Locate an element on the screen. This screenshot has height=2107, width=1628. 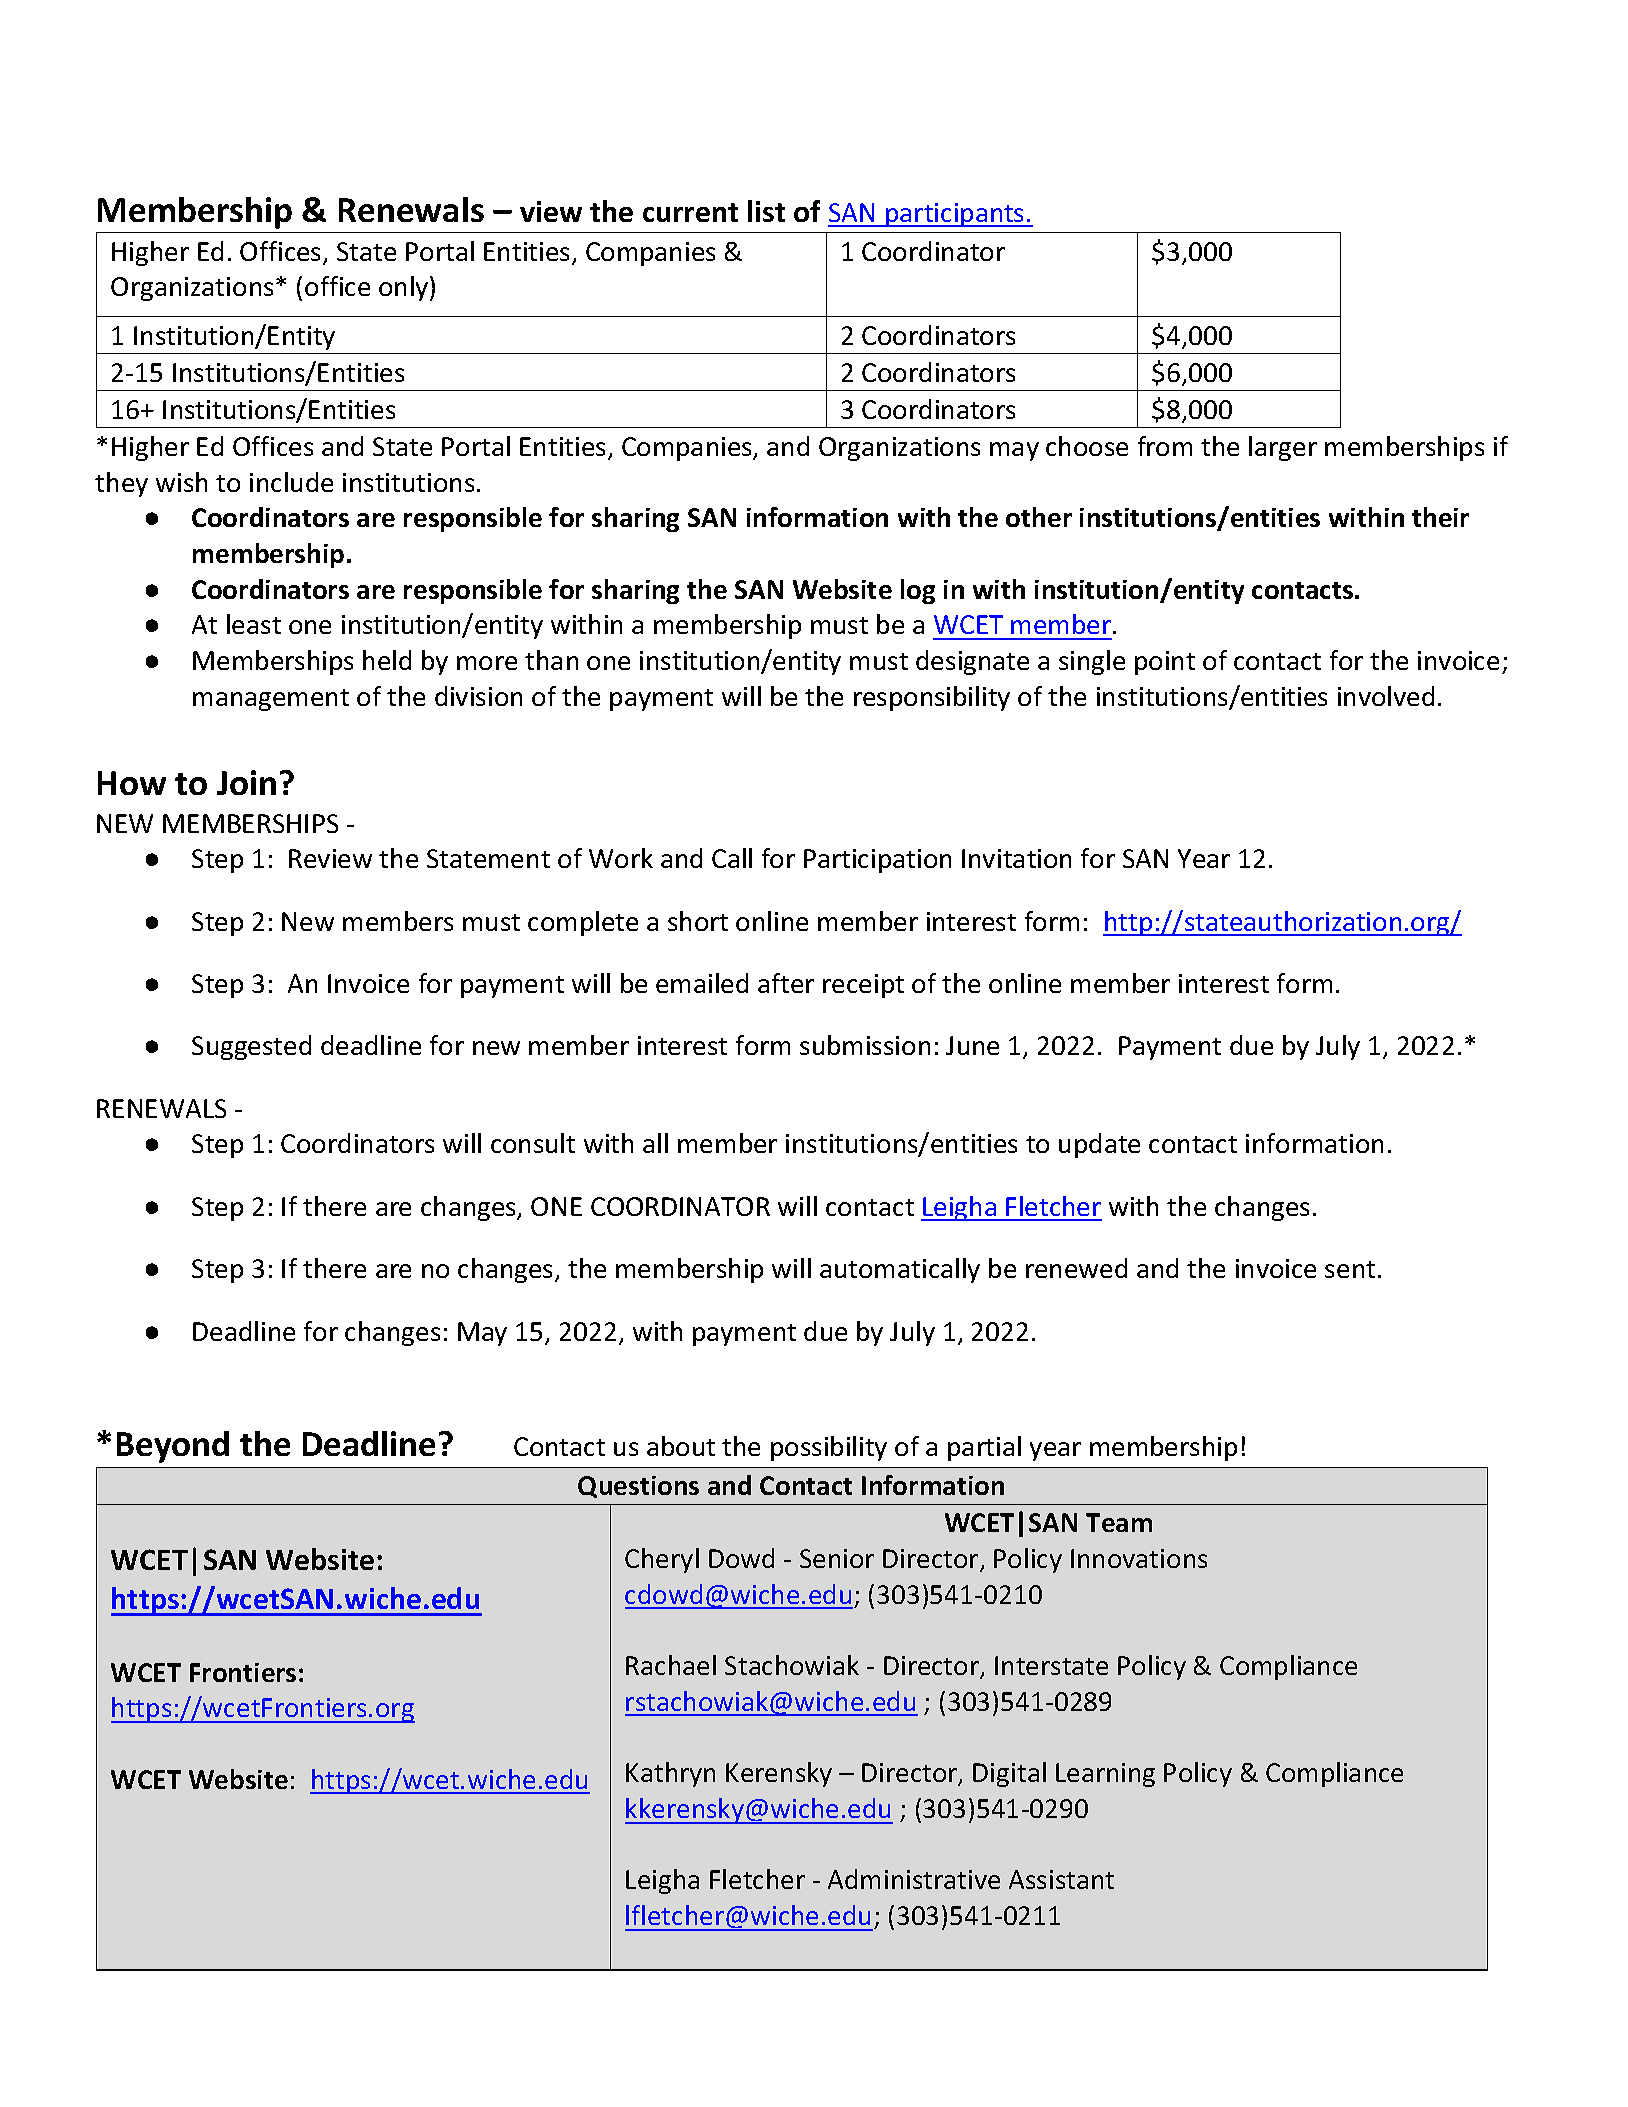
submission is located at coordinates (865, 1045).
